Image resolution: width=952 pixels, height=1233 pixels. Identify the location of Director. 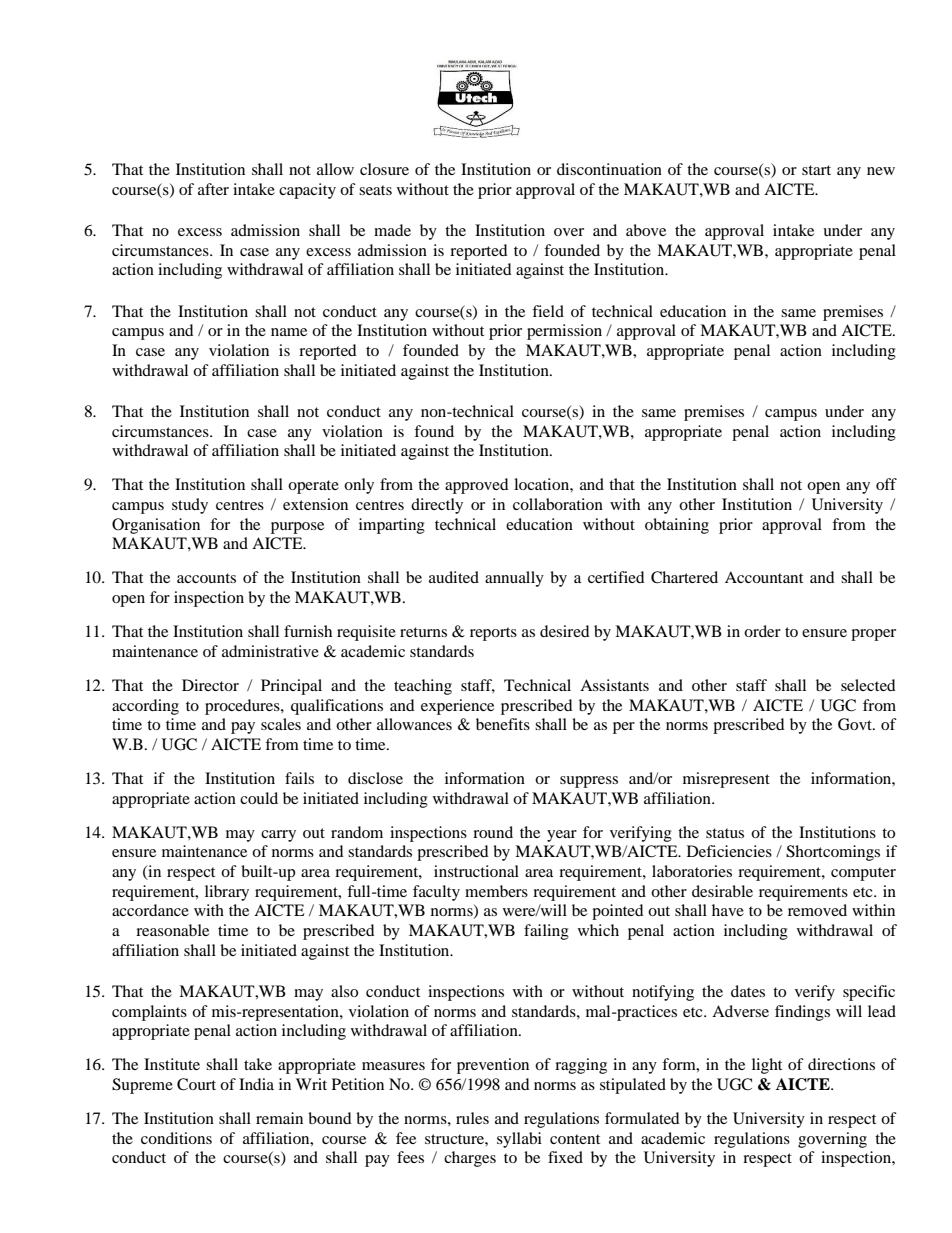
(210, 685).
